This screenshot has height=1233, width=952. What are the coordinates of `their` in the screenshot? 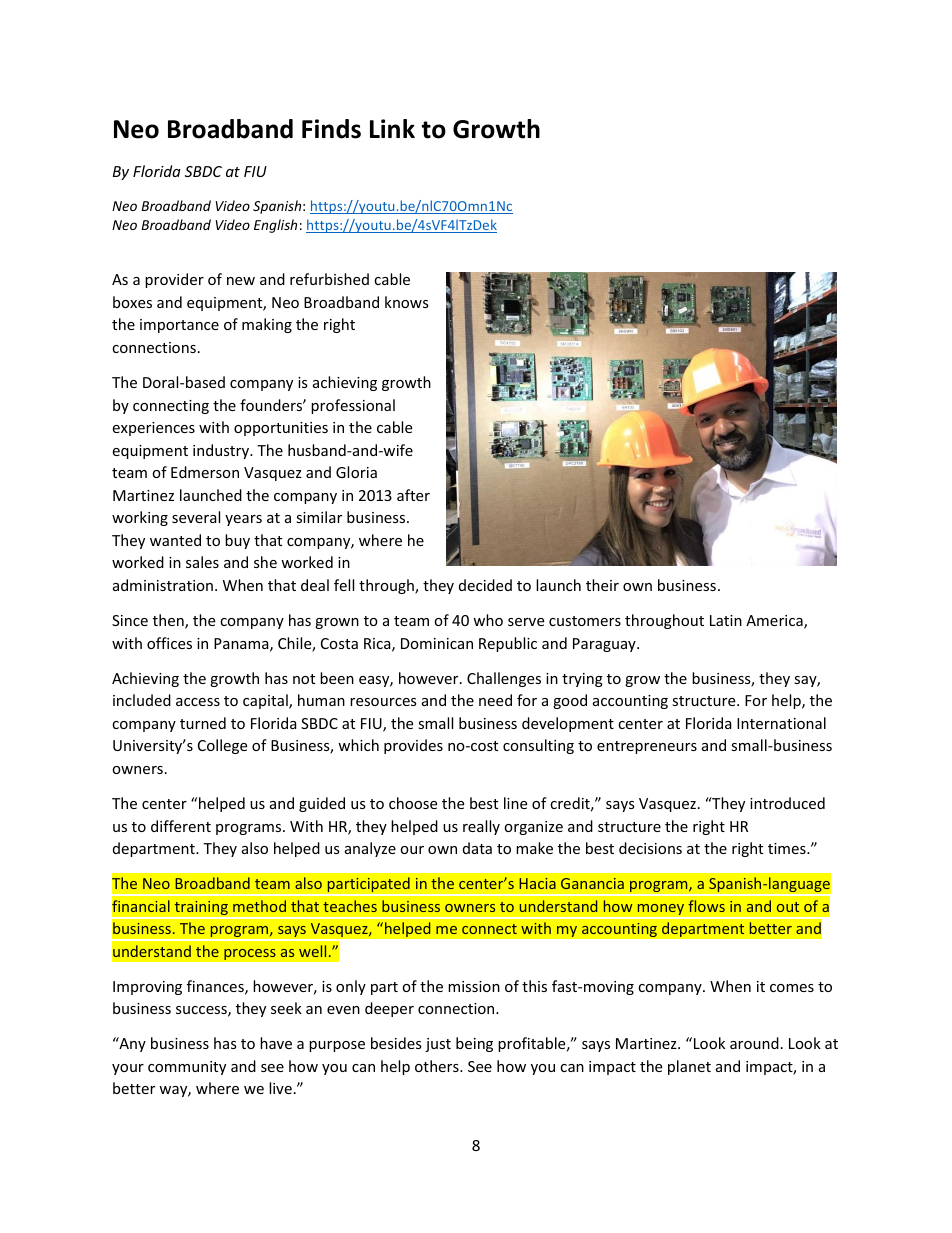 It's located at (602, 585).
